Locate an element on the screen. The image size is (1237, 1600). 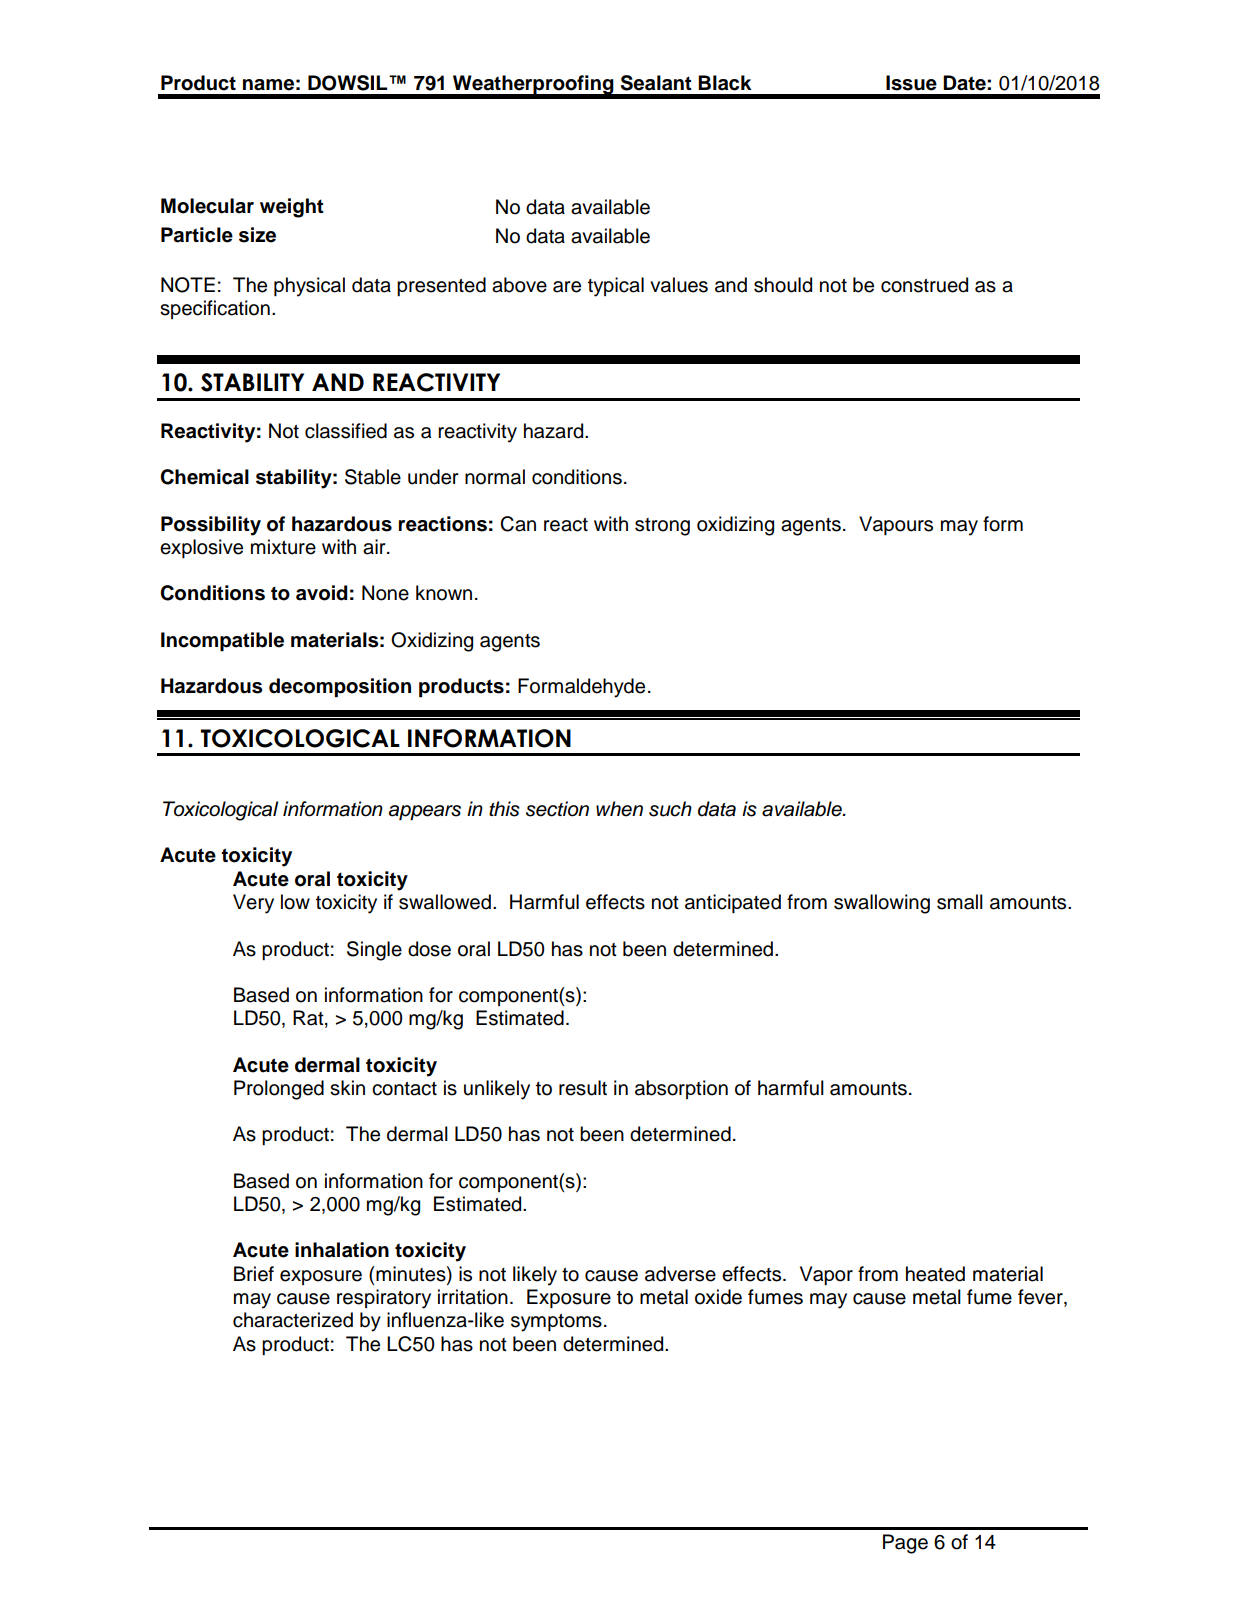
Issue is located at coordinates (911, 83).
